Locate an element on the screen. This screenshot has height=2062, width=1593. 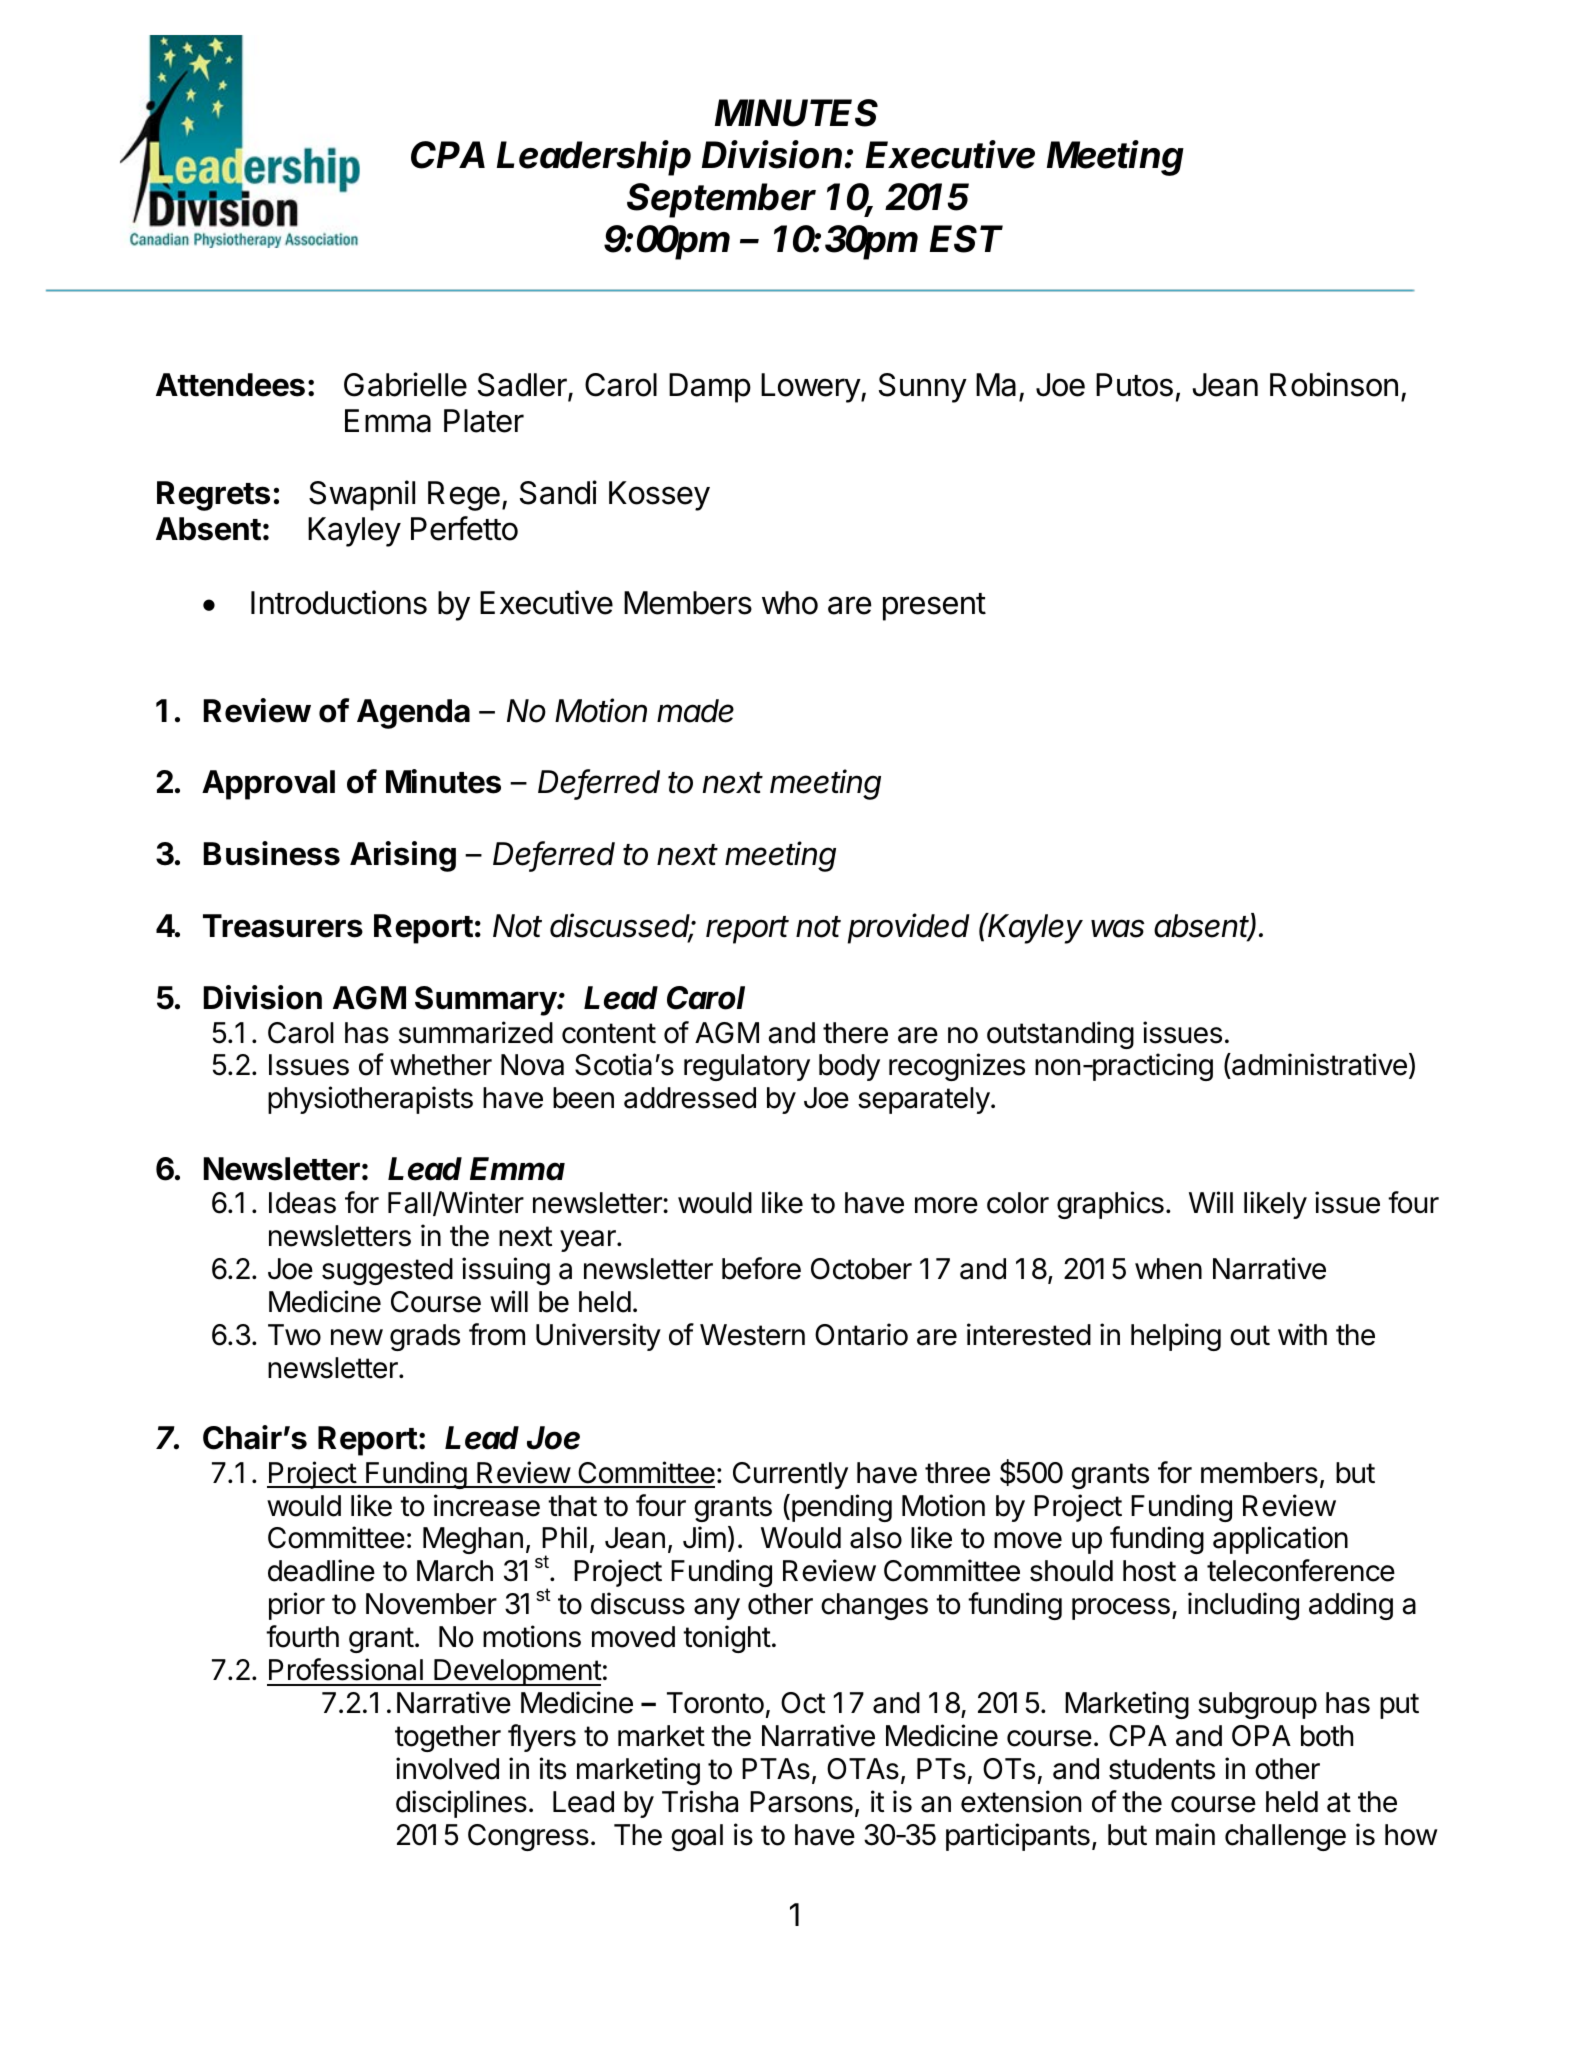
Currently is located at coordinates (790, 1475).
